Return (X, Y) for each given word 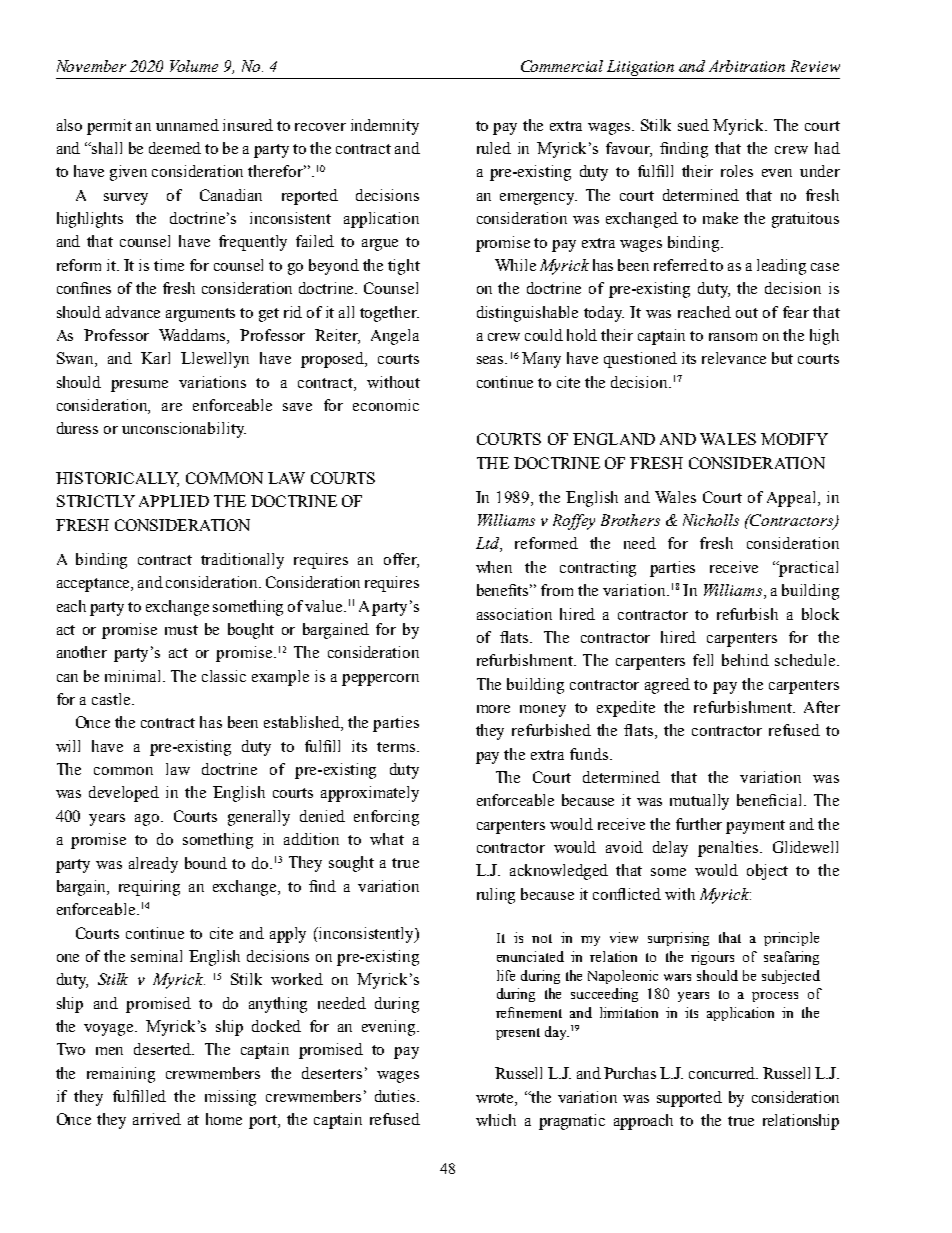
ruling (496, 896)
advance (133, 312)
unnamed (187, 125)
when (494, 567)
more (493, 709)
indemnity (385, 127)
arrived (157, 1119)
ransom (733, 337)
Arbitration (747, 66)
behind (745, 660)
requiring (149, 888)
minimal (134, 676)
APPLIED (174, 501)
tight (404, 267)
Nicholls (711, 520)
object (767, 872)
